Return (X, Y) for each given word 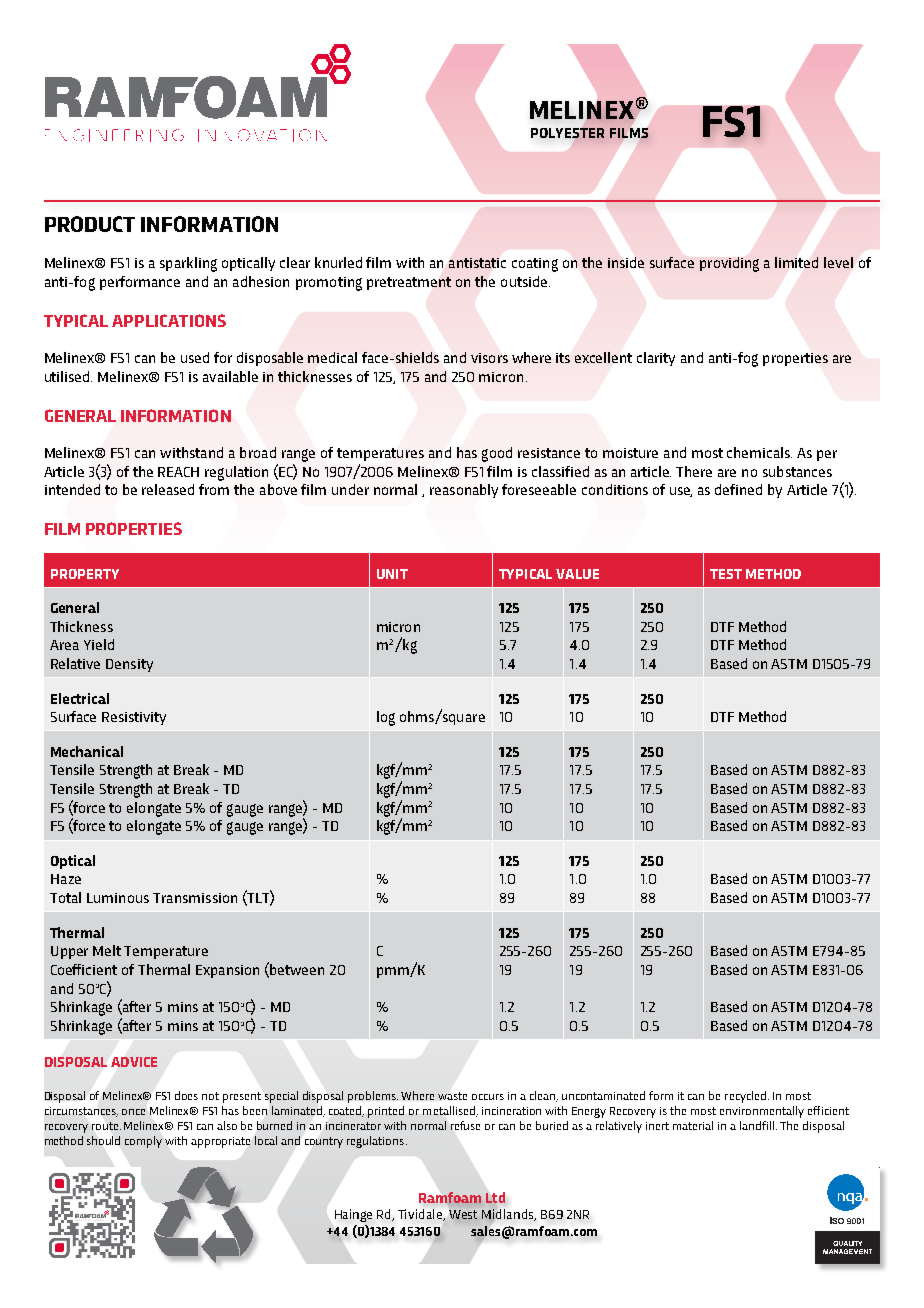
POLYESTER (567, 133)
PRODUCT (90, 224)
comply (143, 1142)
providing (729, 264)
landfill (758, 1125)
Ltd (495, 1197)
